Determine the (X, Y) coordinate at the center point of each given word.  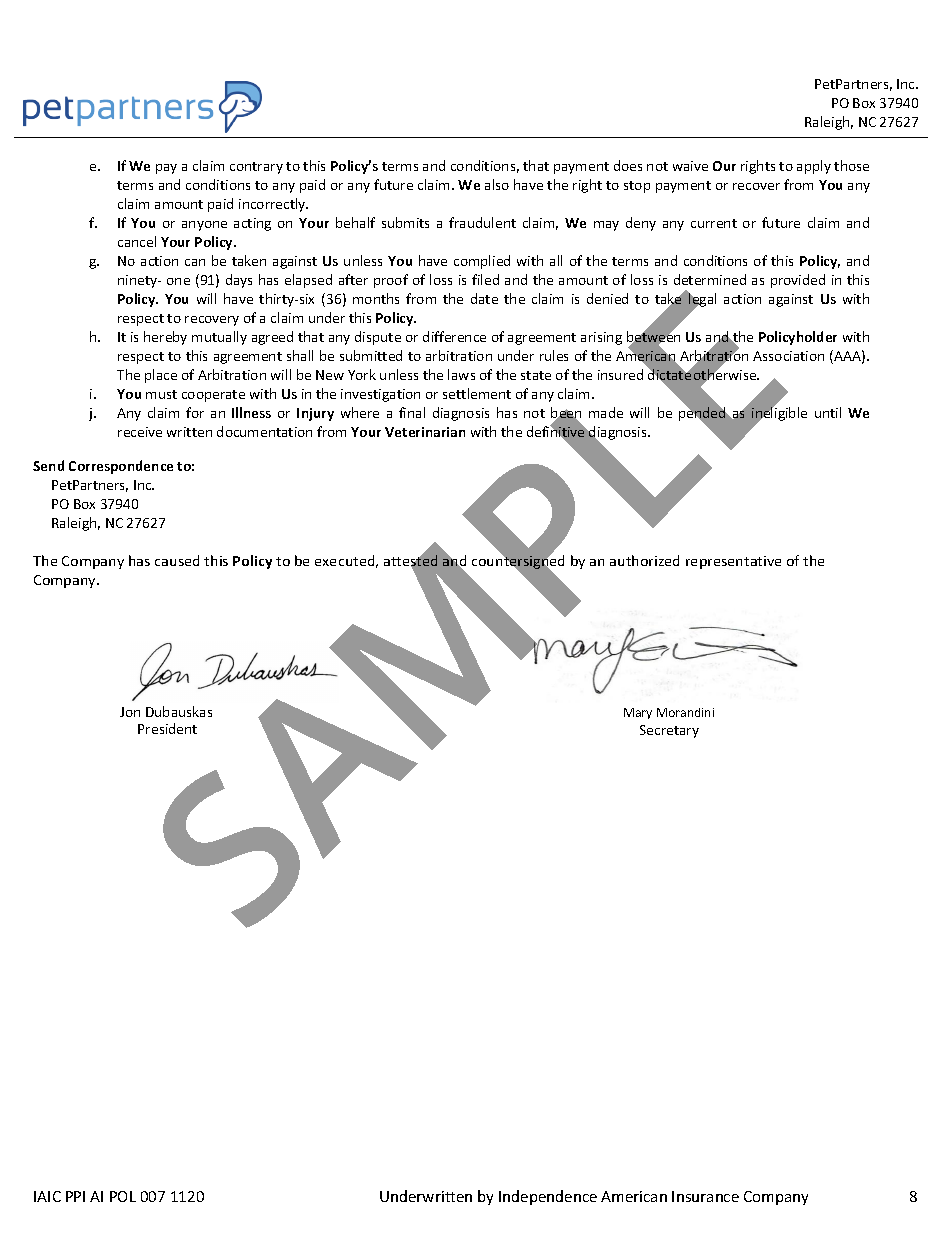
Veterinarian (425, 432)
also (497, 184)
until (828, 412)
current (714, 223)
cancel (137, 241)
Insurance (705, 1196)
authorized (644, 560)
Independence (548, 1197)
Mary (638, 713)
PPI (75, 1196)
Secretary (669, 731)
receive (140, 432)
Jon (130, 712)
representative (733, 562)
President (167, 728)
